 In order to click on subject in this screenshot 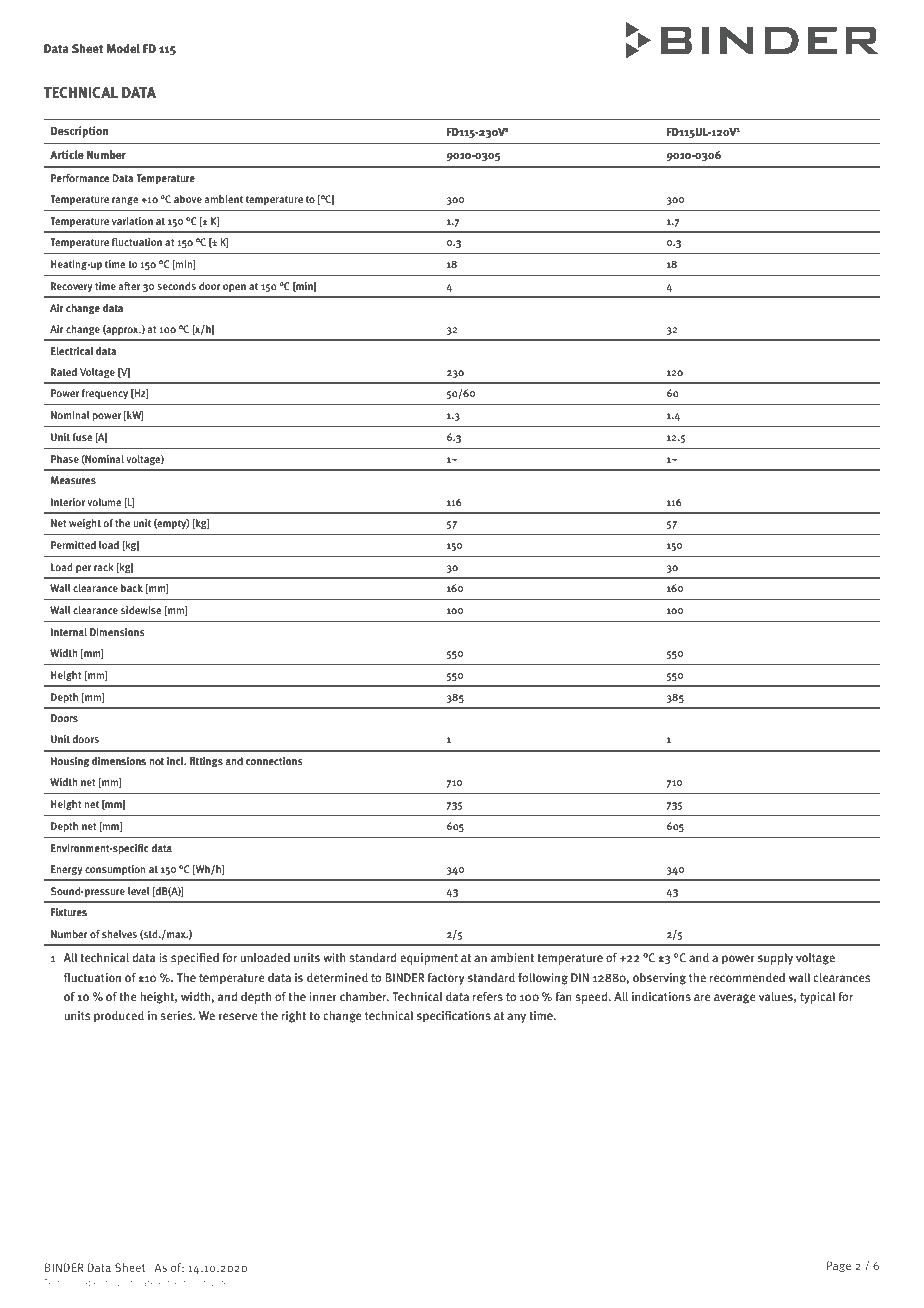, I will do `click(171, 1283)`.
